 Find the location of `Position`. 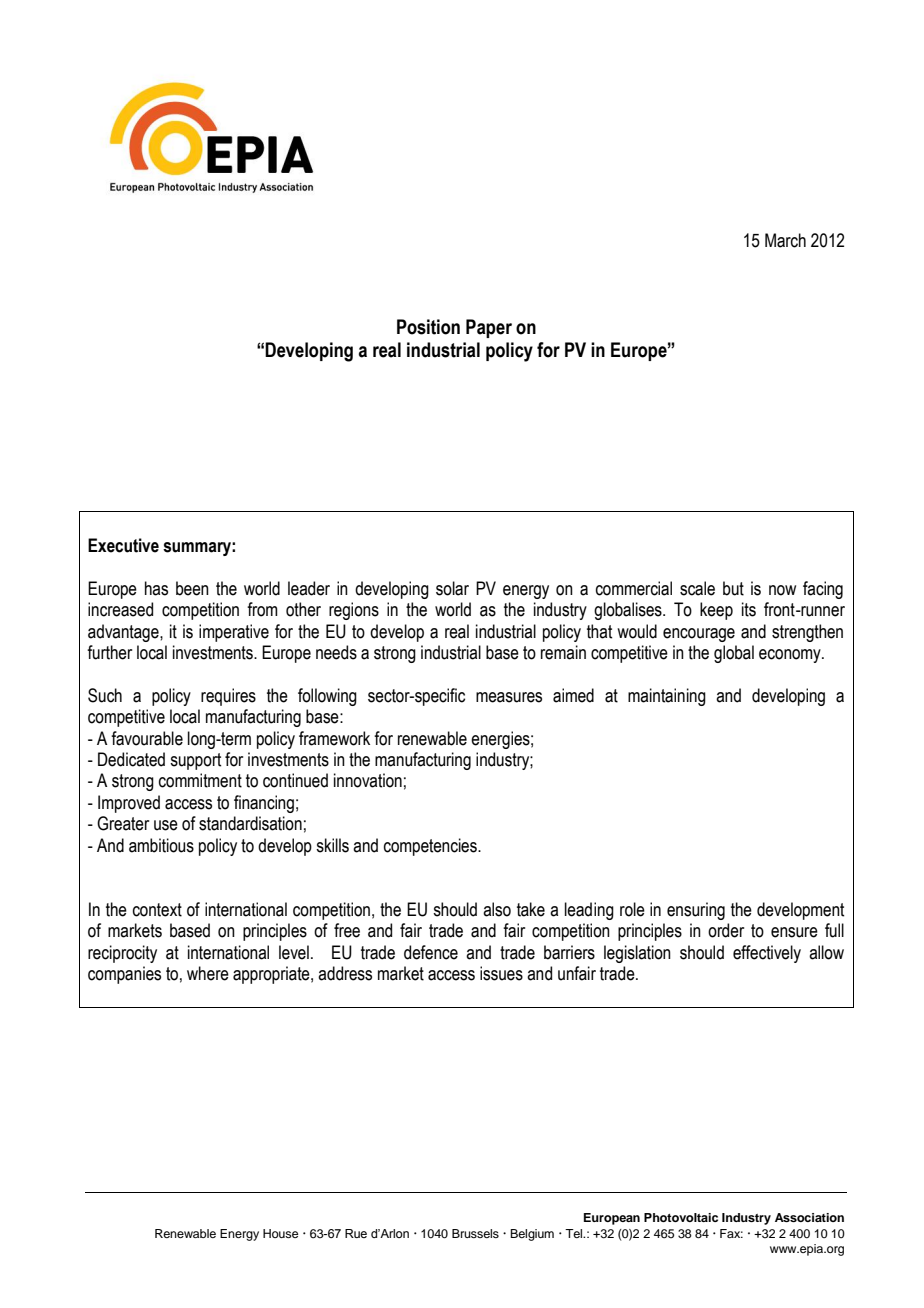

Position is located at coordinates (428, 327).
